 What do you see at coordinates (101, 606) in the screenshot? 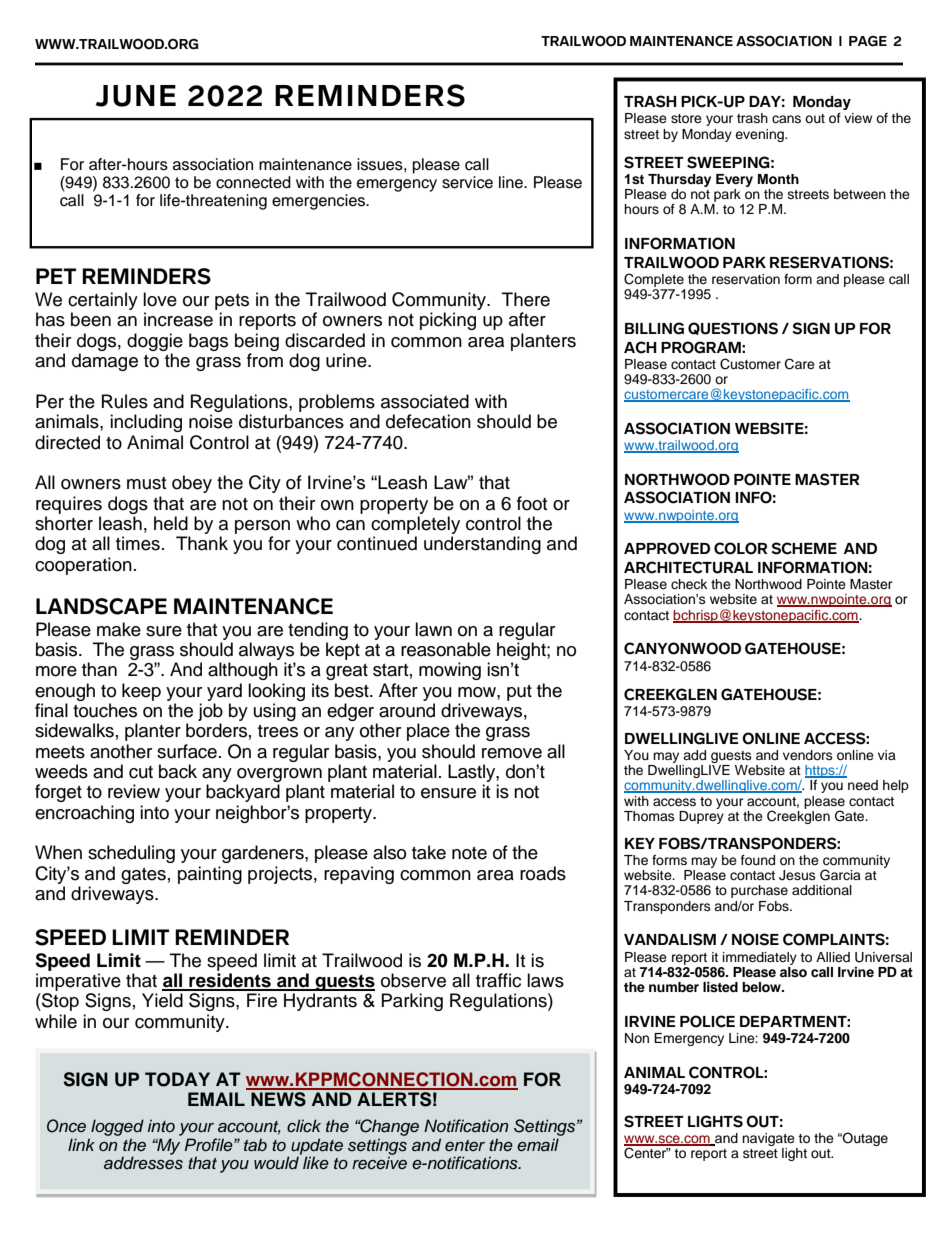
I see `LANDSCAPE` at bounding box center [101, 606].
